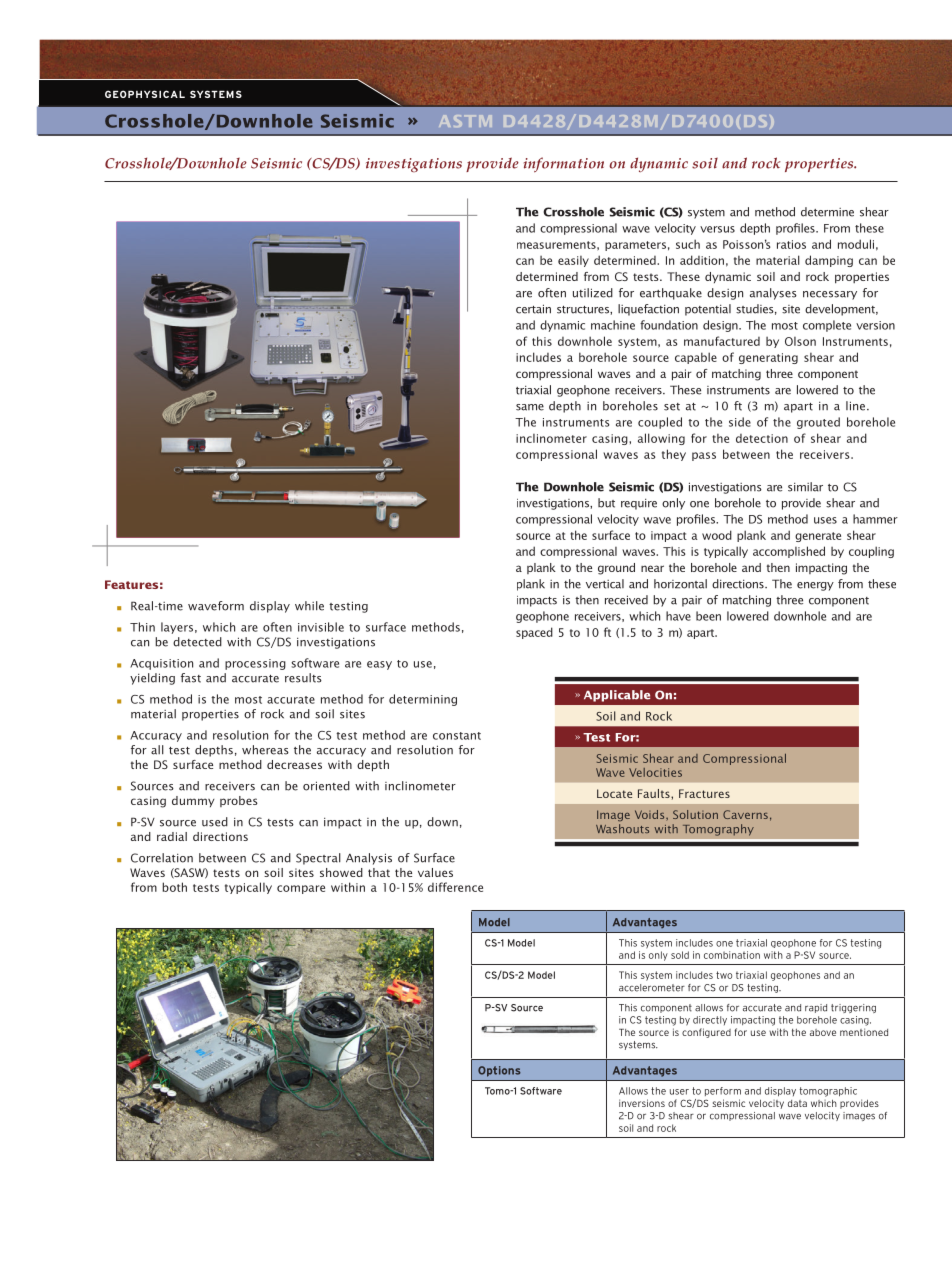 This image has width=952, height=1270. What do you see at coordinates (717, 229) in the image?
I see `versus` at bounding box center [717, 229].
